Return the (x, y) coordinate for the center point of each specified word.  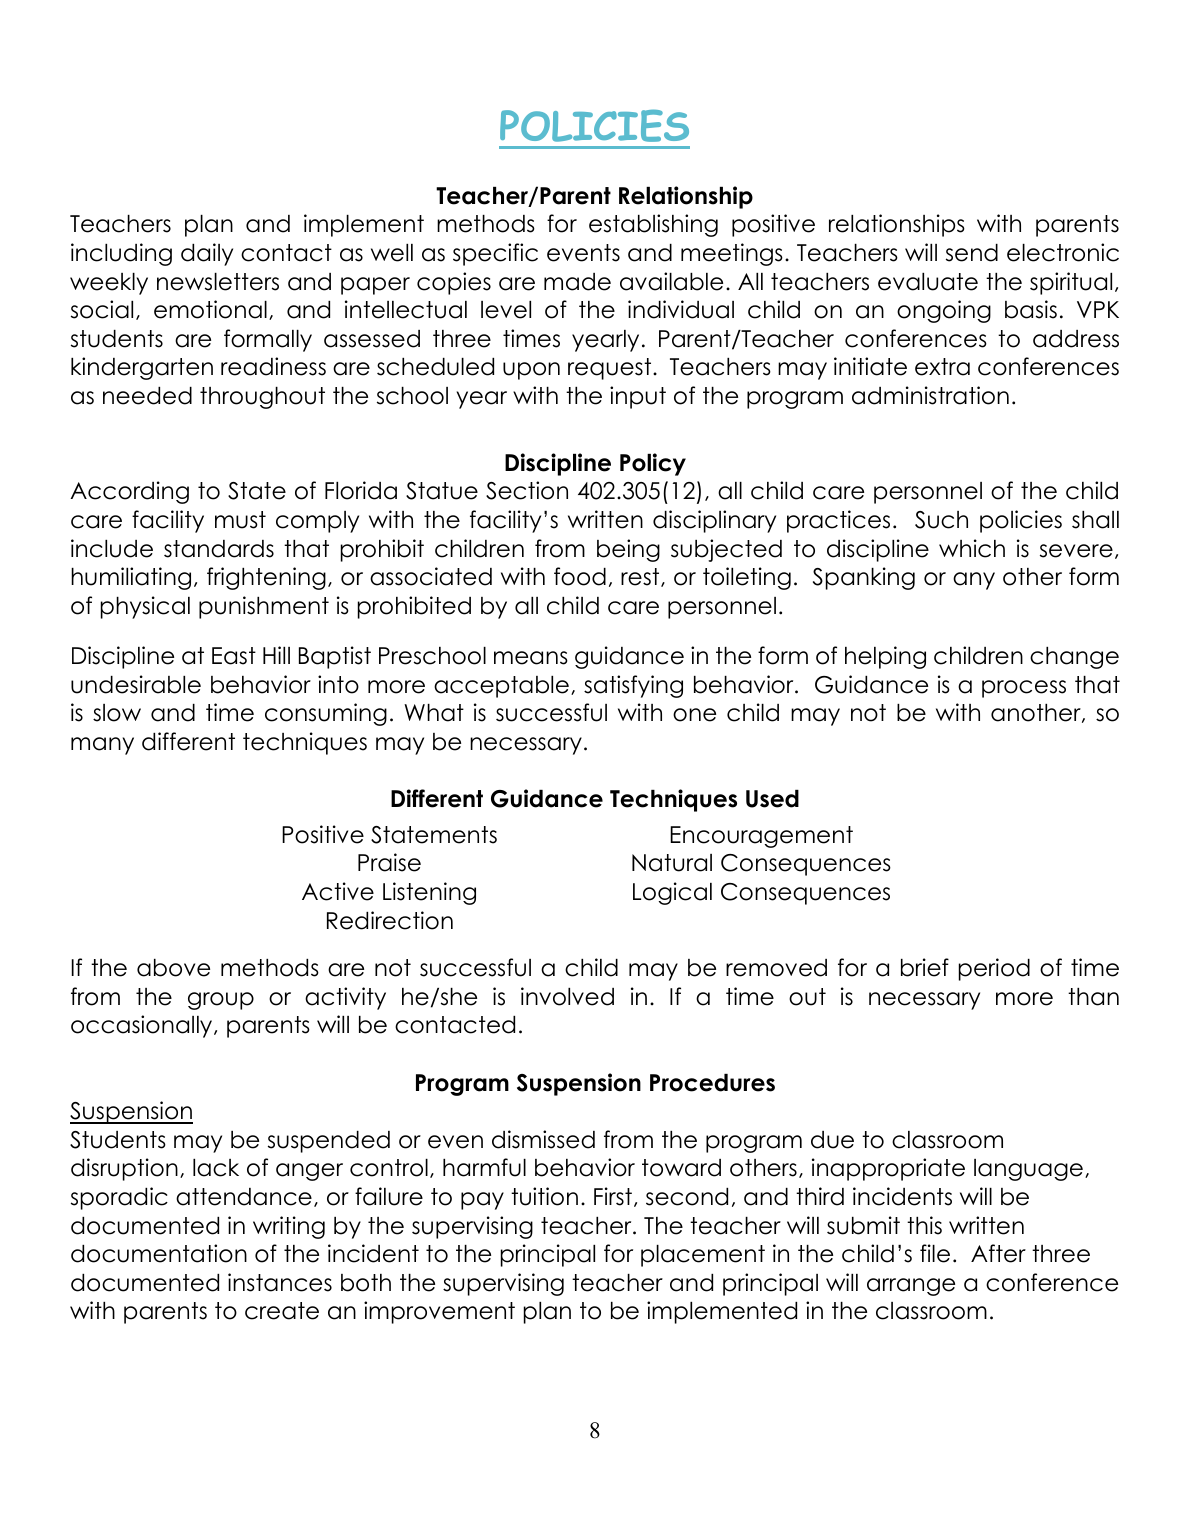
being (628, 550)
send (972, 253)
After (998, 1253)
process (1024, 689)
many (102, 746)
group (221, 1001)
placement (703, 1256)
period (994, 969)
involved (567, 996)
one (694, 715)
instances (280, 1282)
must (240, 520)
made (577, 282)
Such (941, 520)
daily (207, 254)
